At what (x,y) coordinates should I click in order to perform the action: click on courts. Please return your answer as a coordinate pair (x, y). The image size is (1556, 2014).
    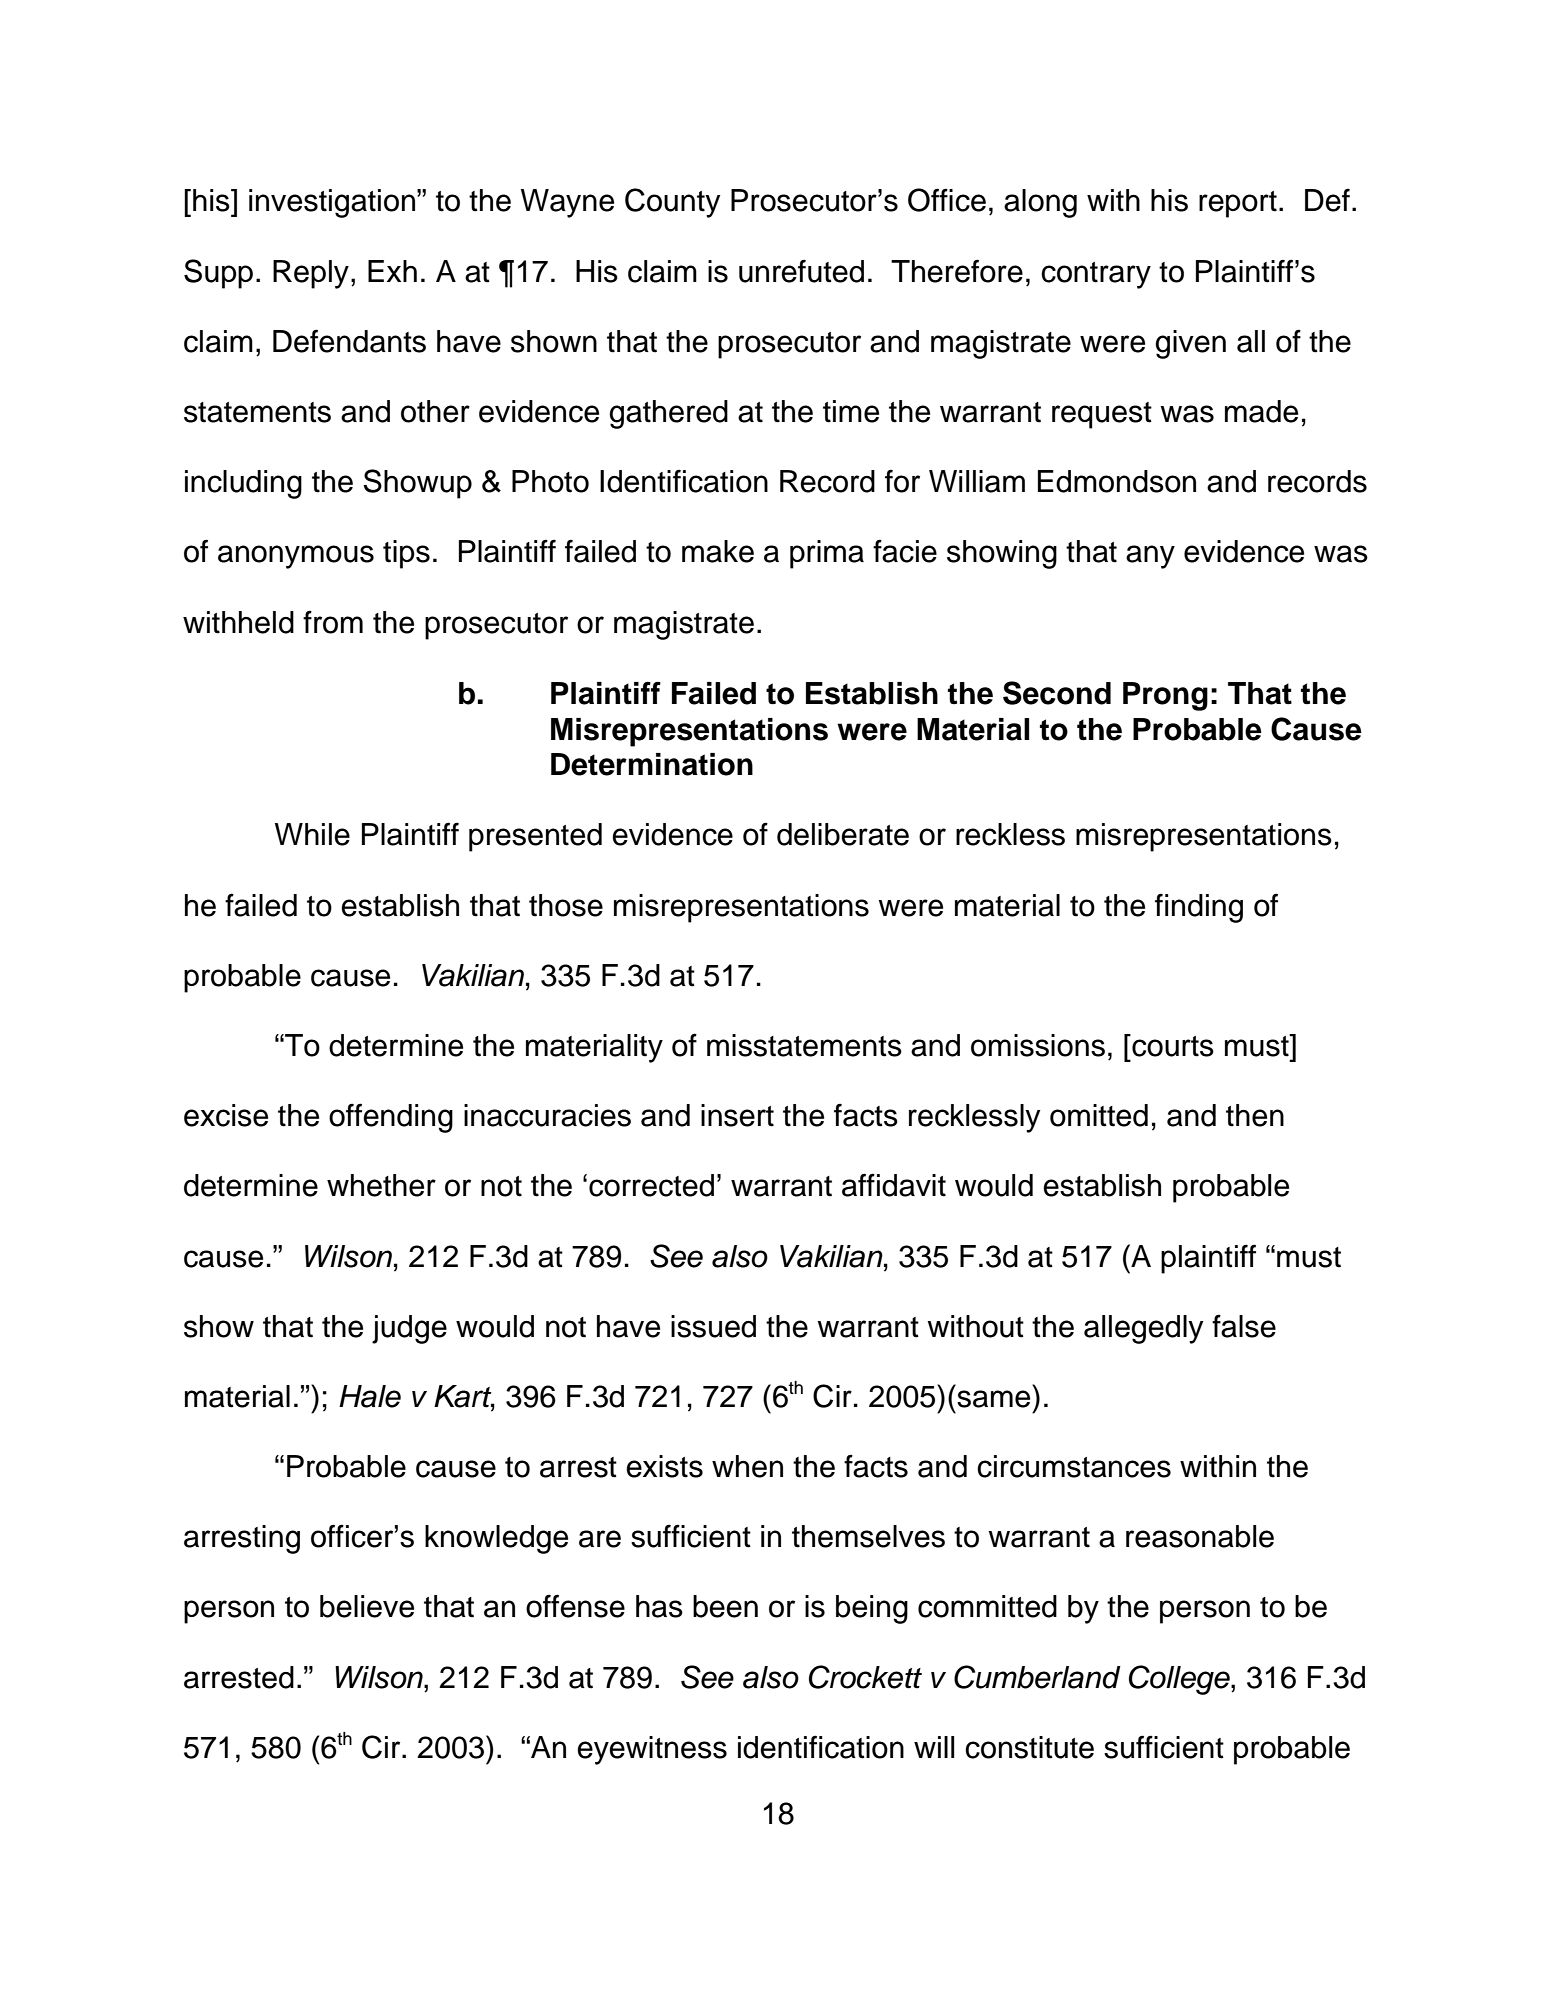
    Looking at the image, I should click on (1172, 1045).
